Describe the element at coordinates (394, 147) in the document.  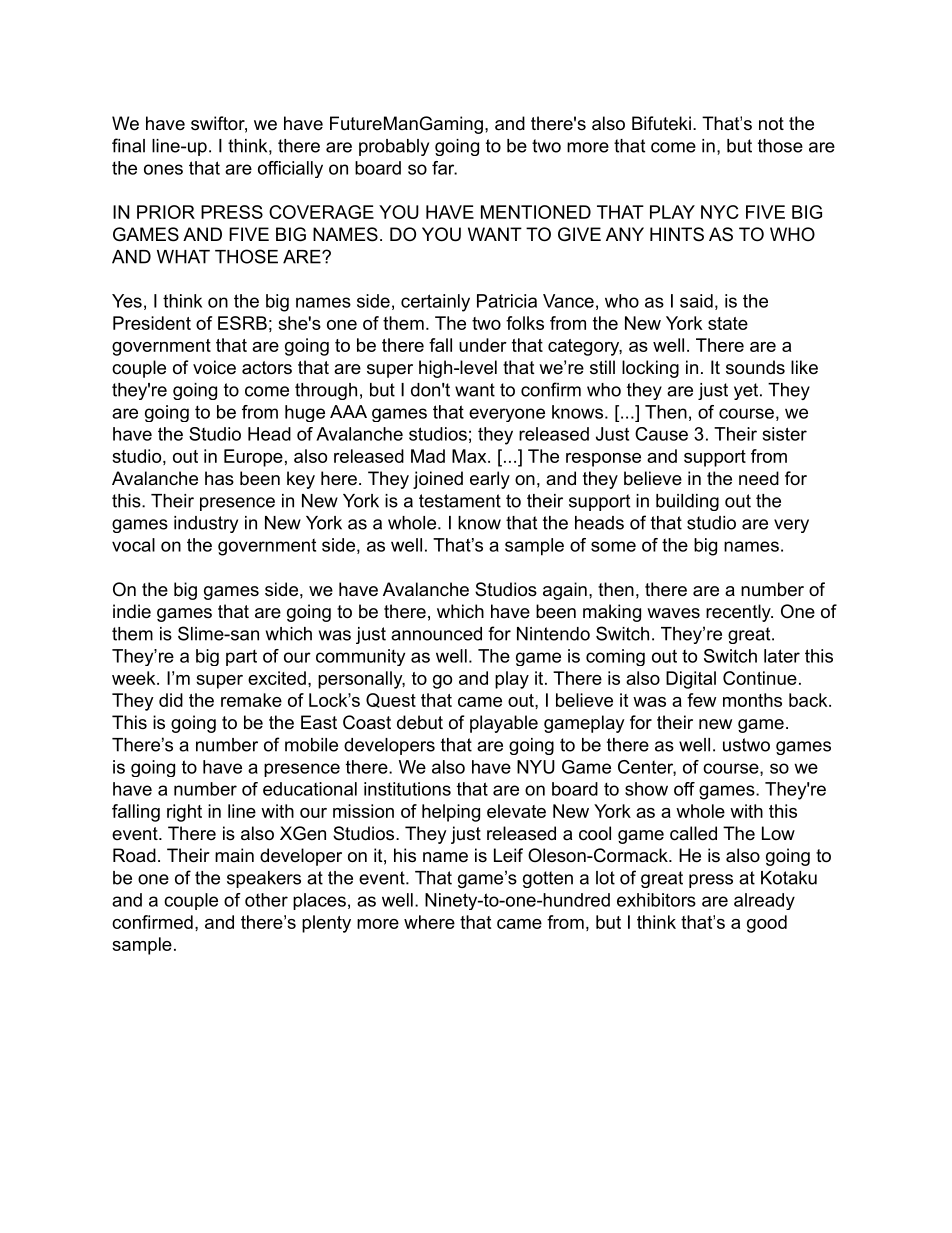
I see `probably` at that location.
